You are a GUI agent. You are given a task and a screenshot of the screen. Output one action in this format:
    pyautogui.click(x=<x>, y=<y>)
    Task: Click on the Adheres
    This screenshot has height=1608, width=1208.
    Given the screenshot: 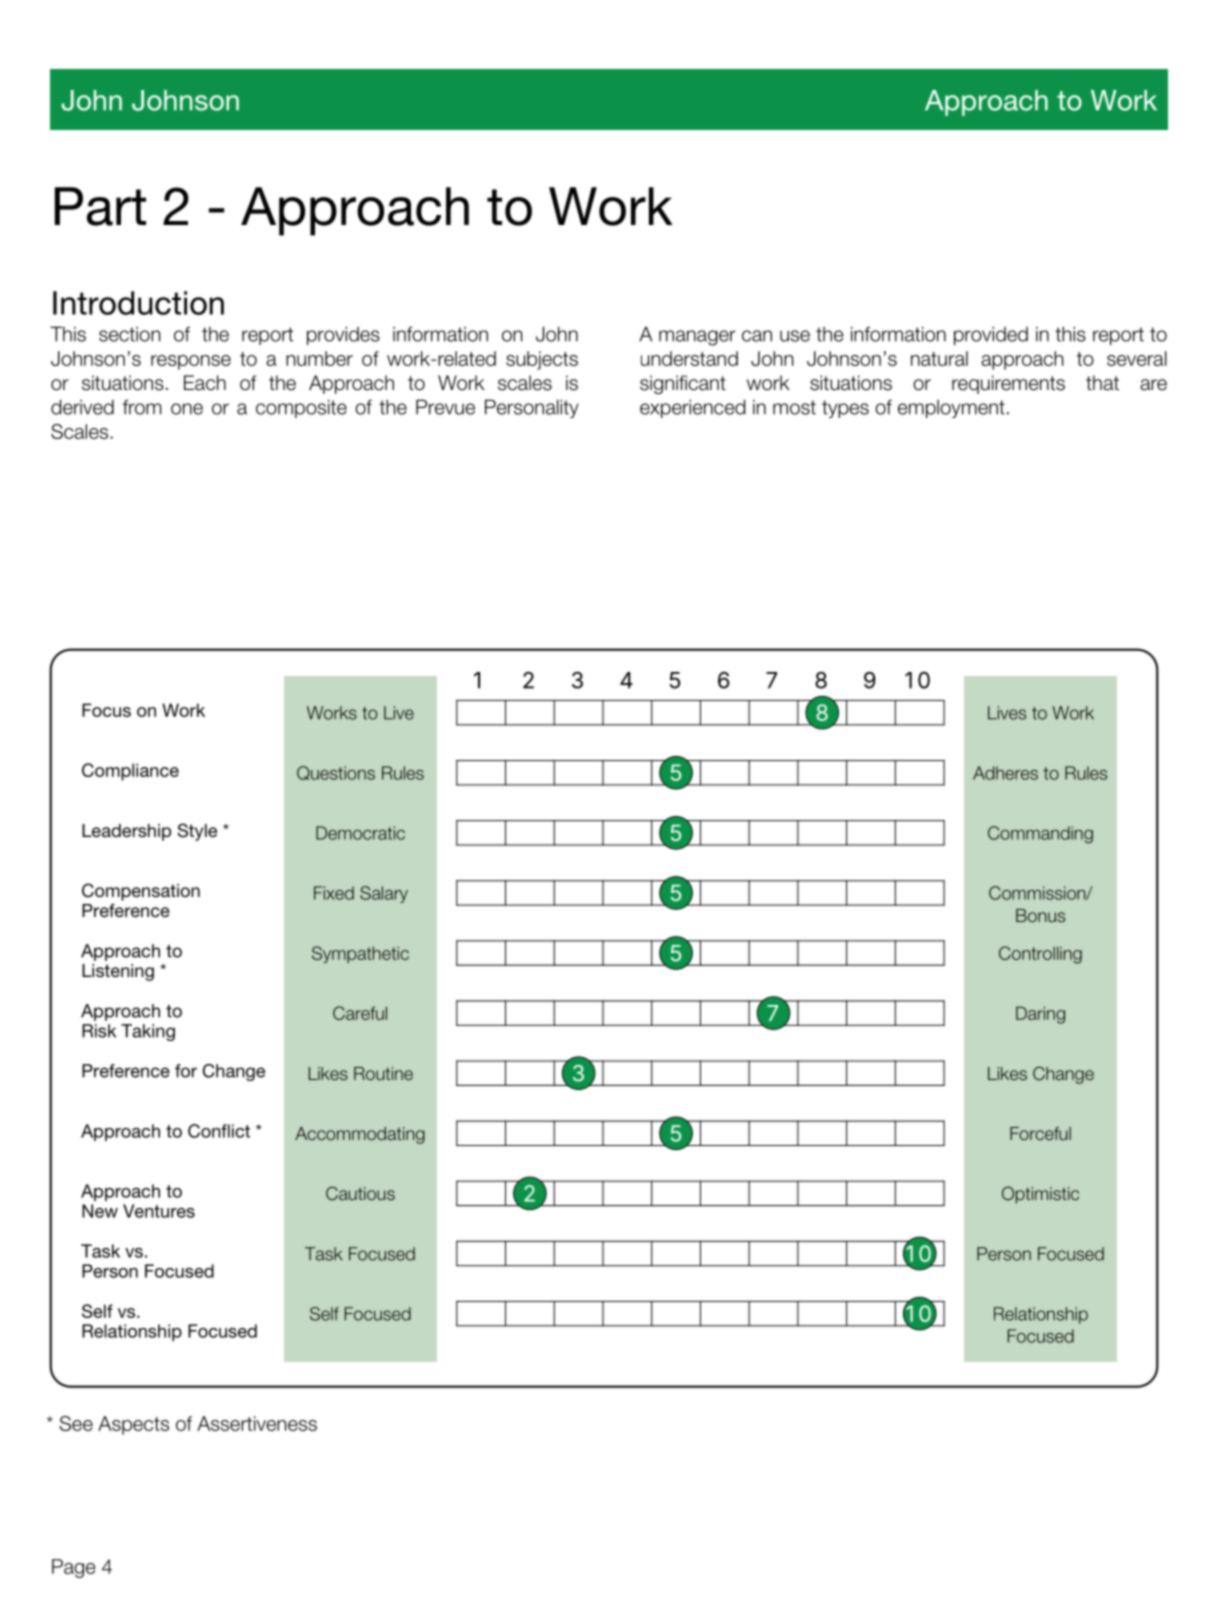 What is the action you would take?
    pyautogui.click(x=1005, y=773)
